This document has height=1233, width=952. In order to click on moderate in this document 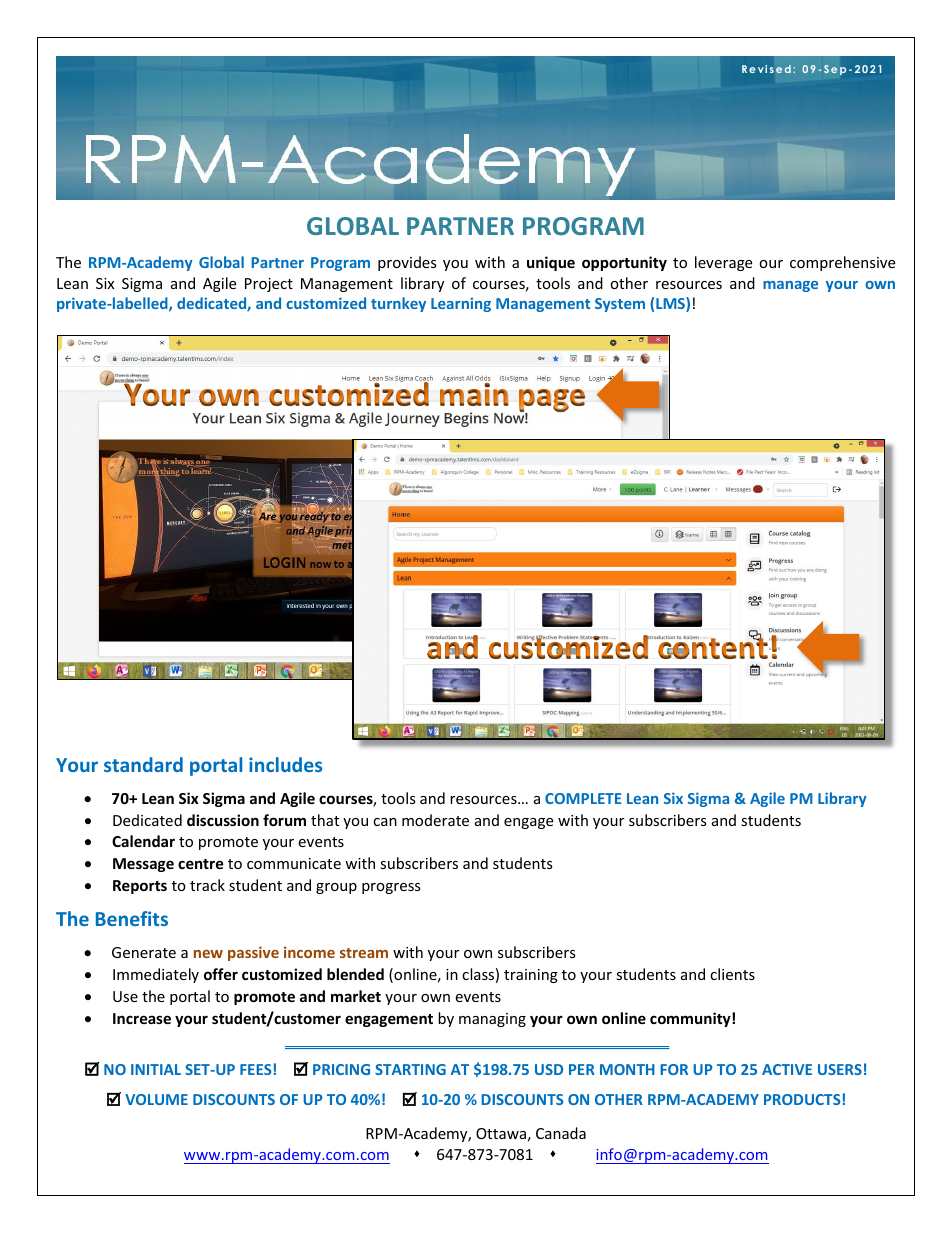, I will do `click(435, 820)`.
